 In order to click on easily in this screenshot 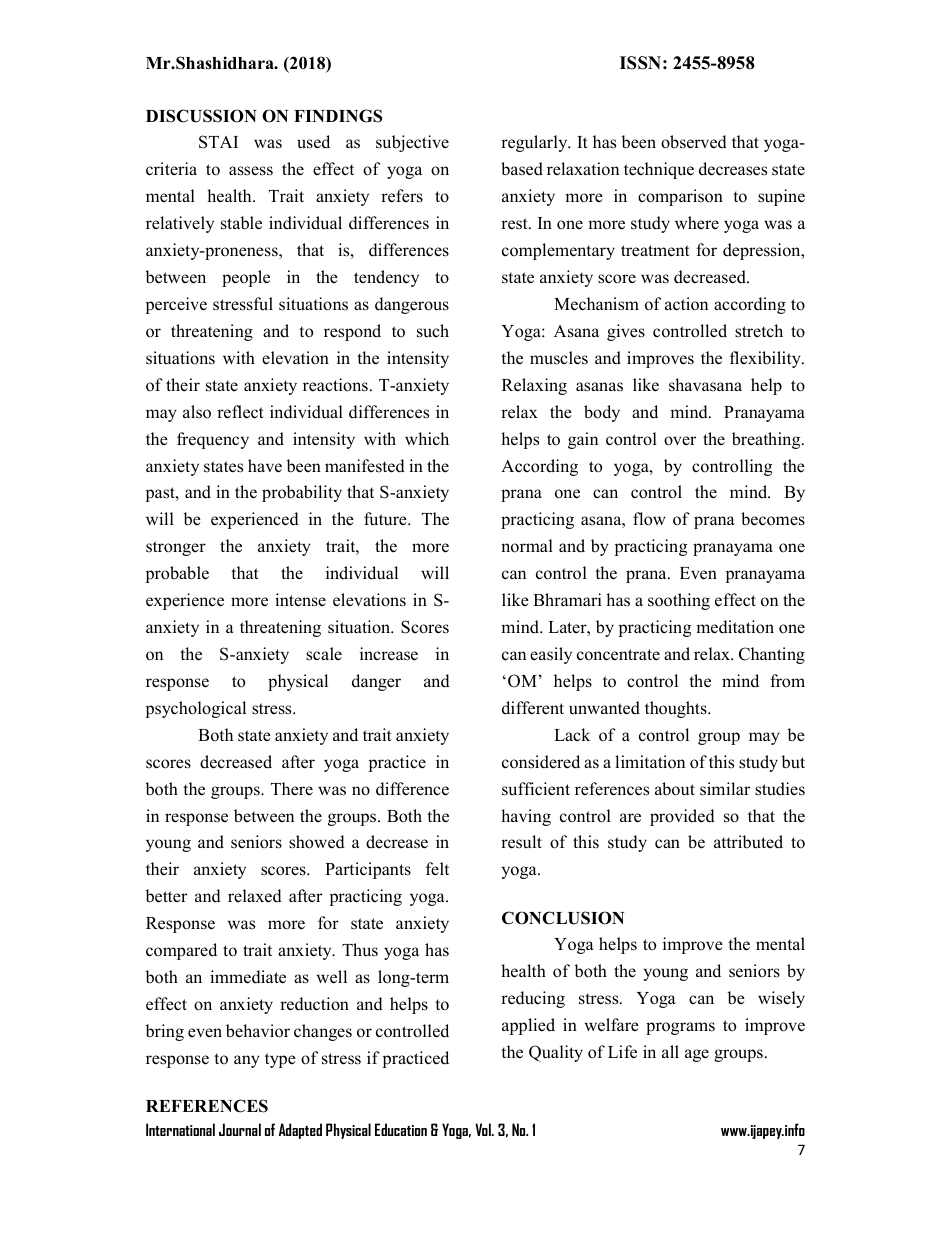, I will do `click(551, 655)`.
